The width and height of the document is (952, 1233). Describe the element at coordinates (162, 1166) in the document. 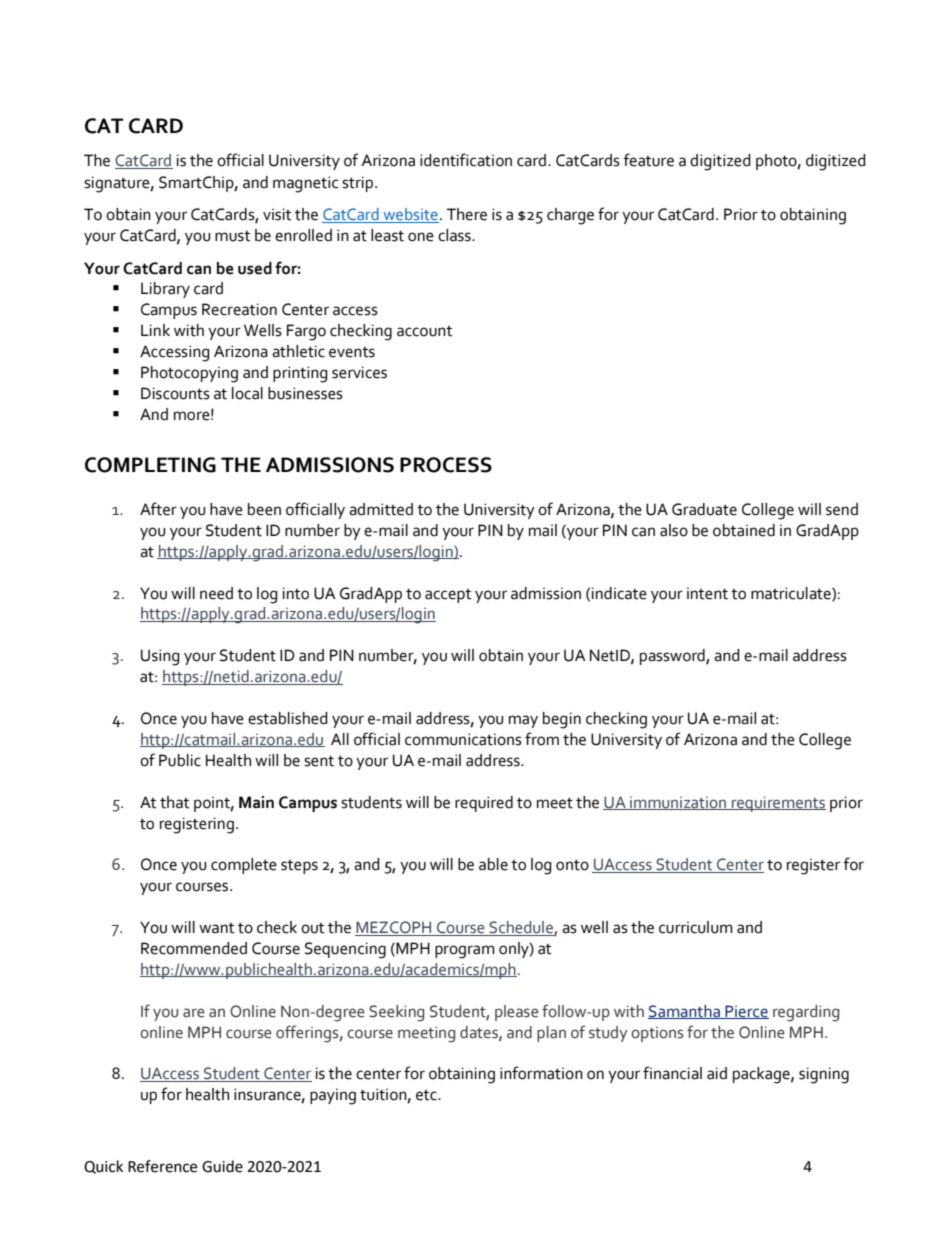

I see `Reference` at that location.
